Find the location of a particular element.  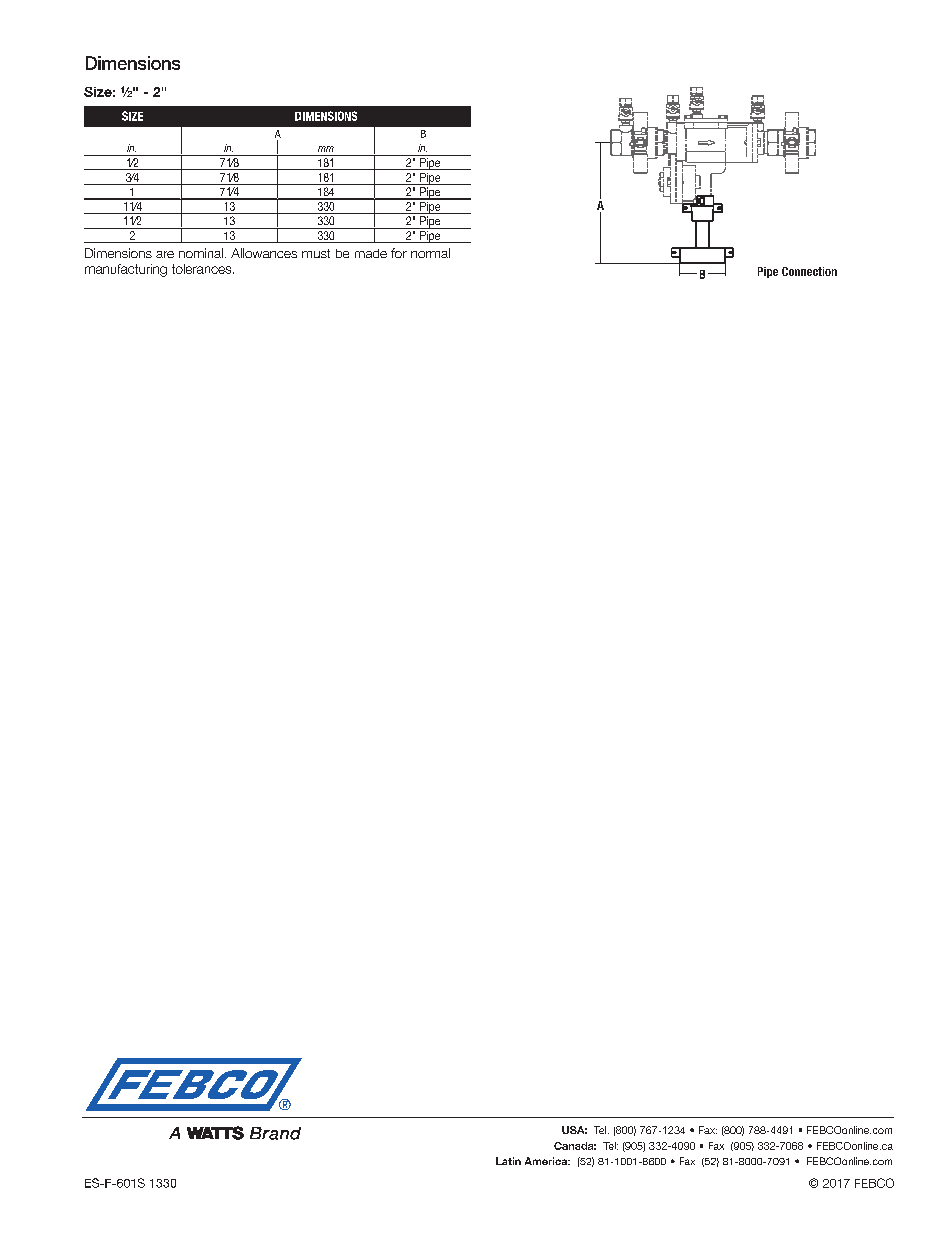

tolerances is located at coordinates (203, 269).
